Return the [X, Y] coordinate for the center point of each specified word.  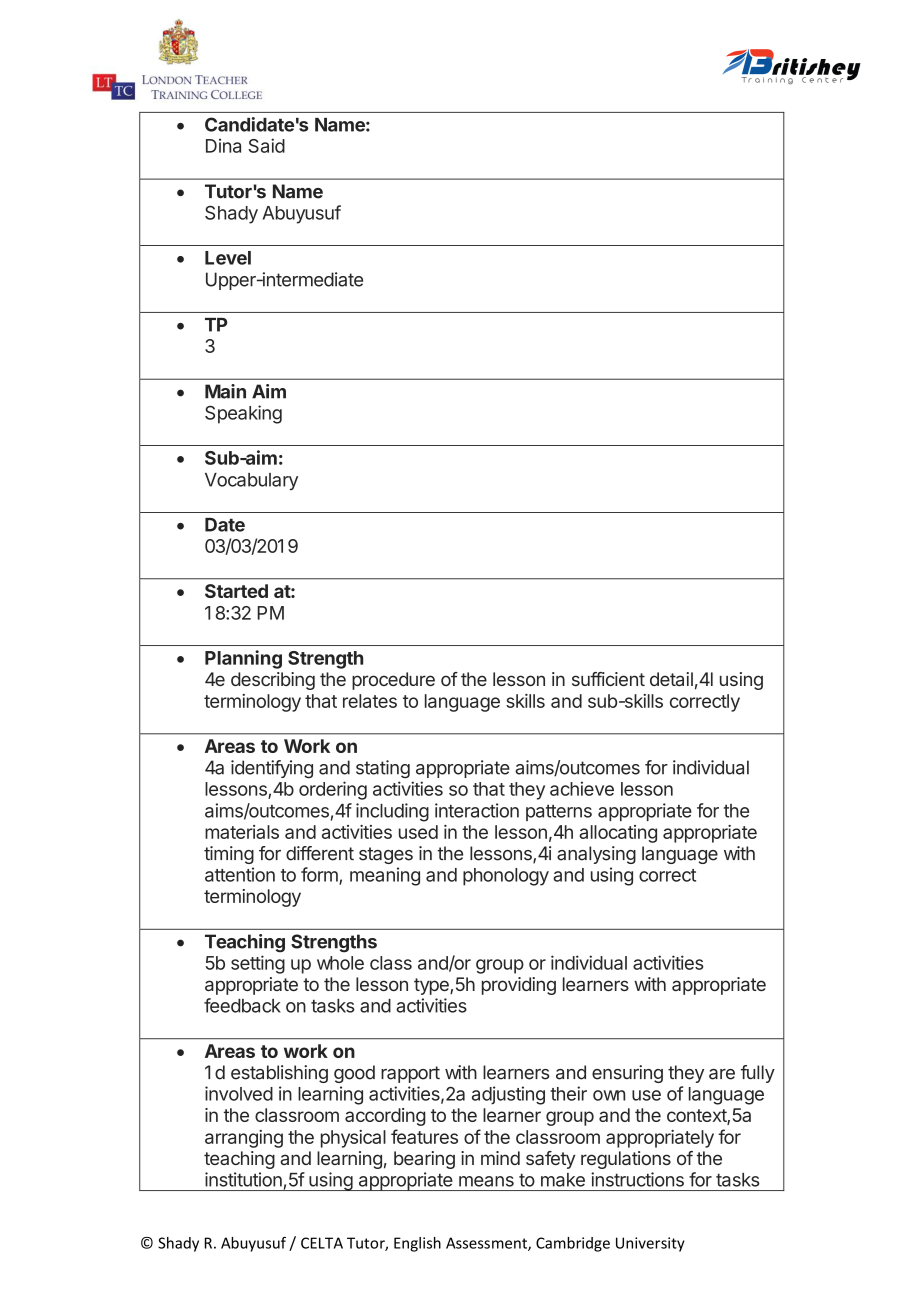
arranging [244, 1139]
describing [273, 681]
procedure [393, 681]
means [486, 1181]
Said [266, 145]
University [650, 1244]
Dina [223, 145]
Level [228, 258]
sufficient [608, 679]
